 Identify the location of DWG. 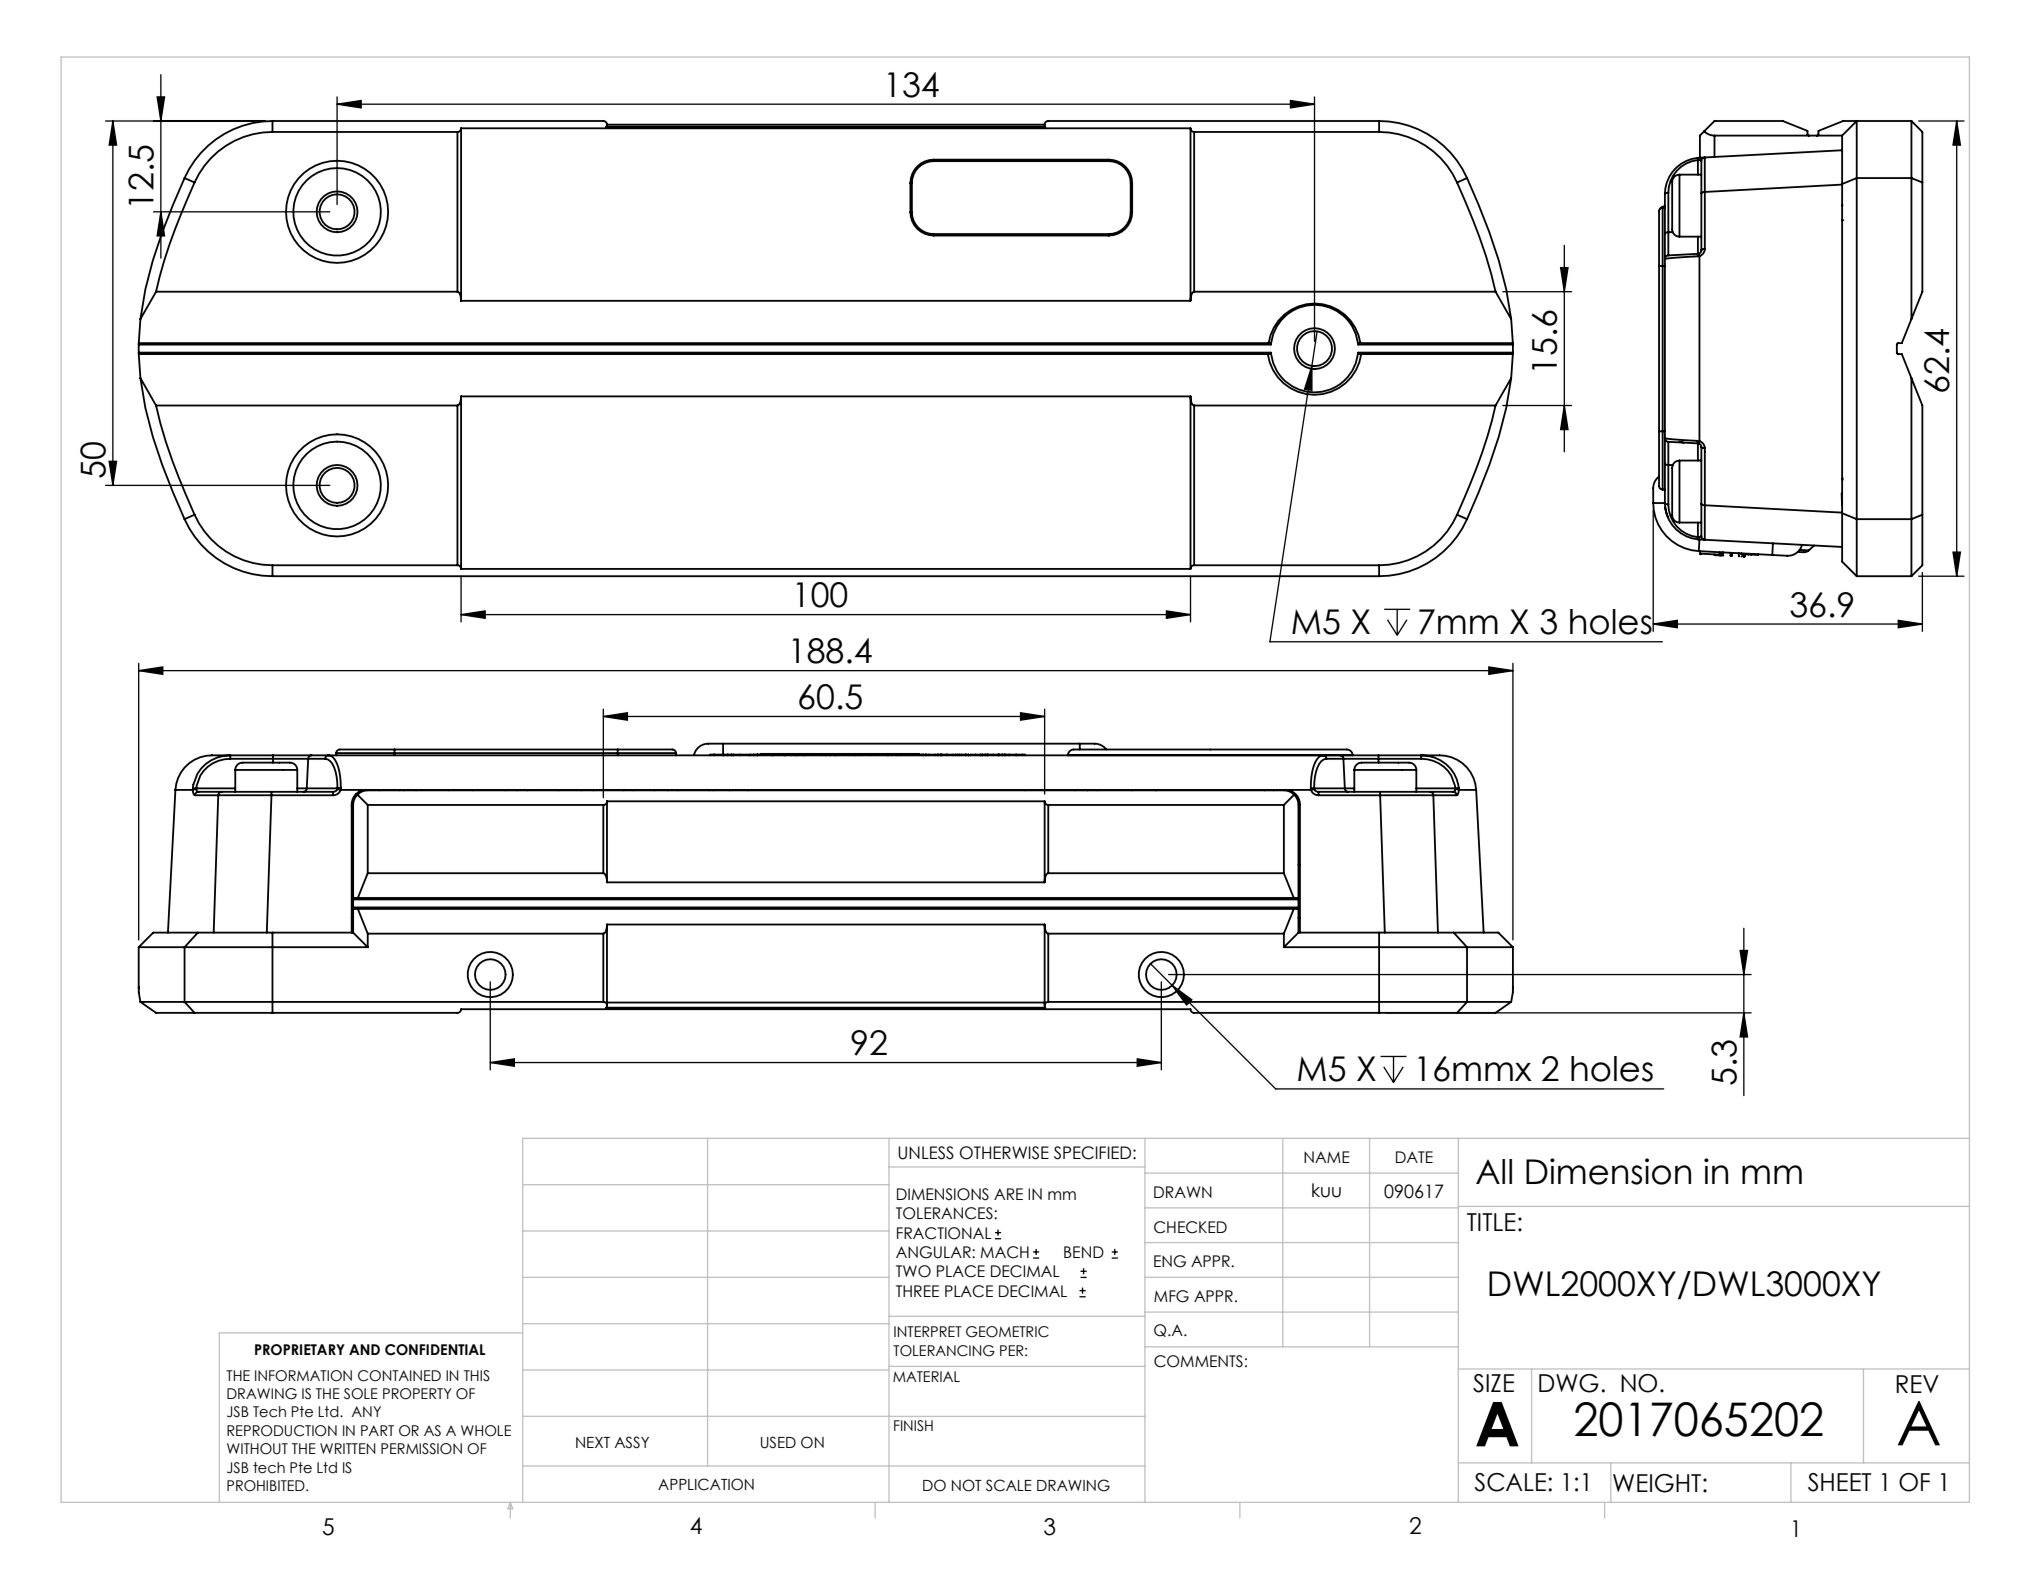
(1569, 1383).
